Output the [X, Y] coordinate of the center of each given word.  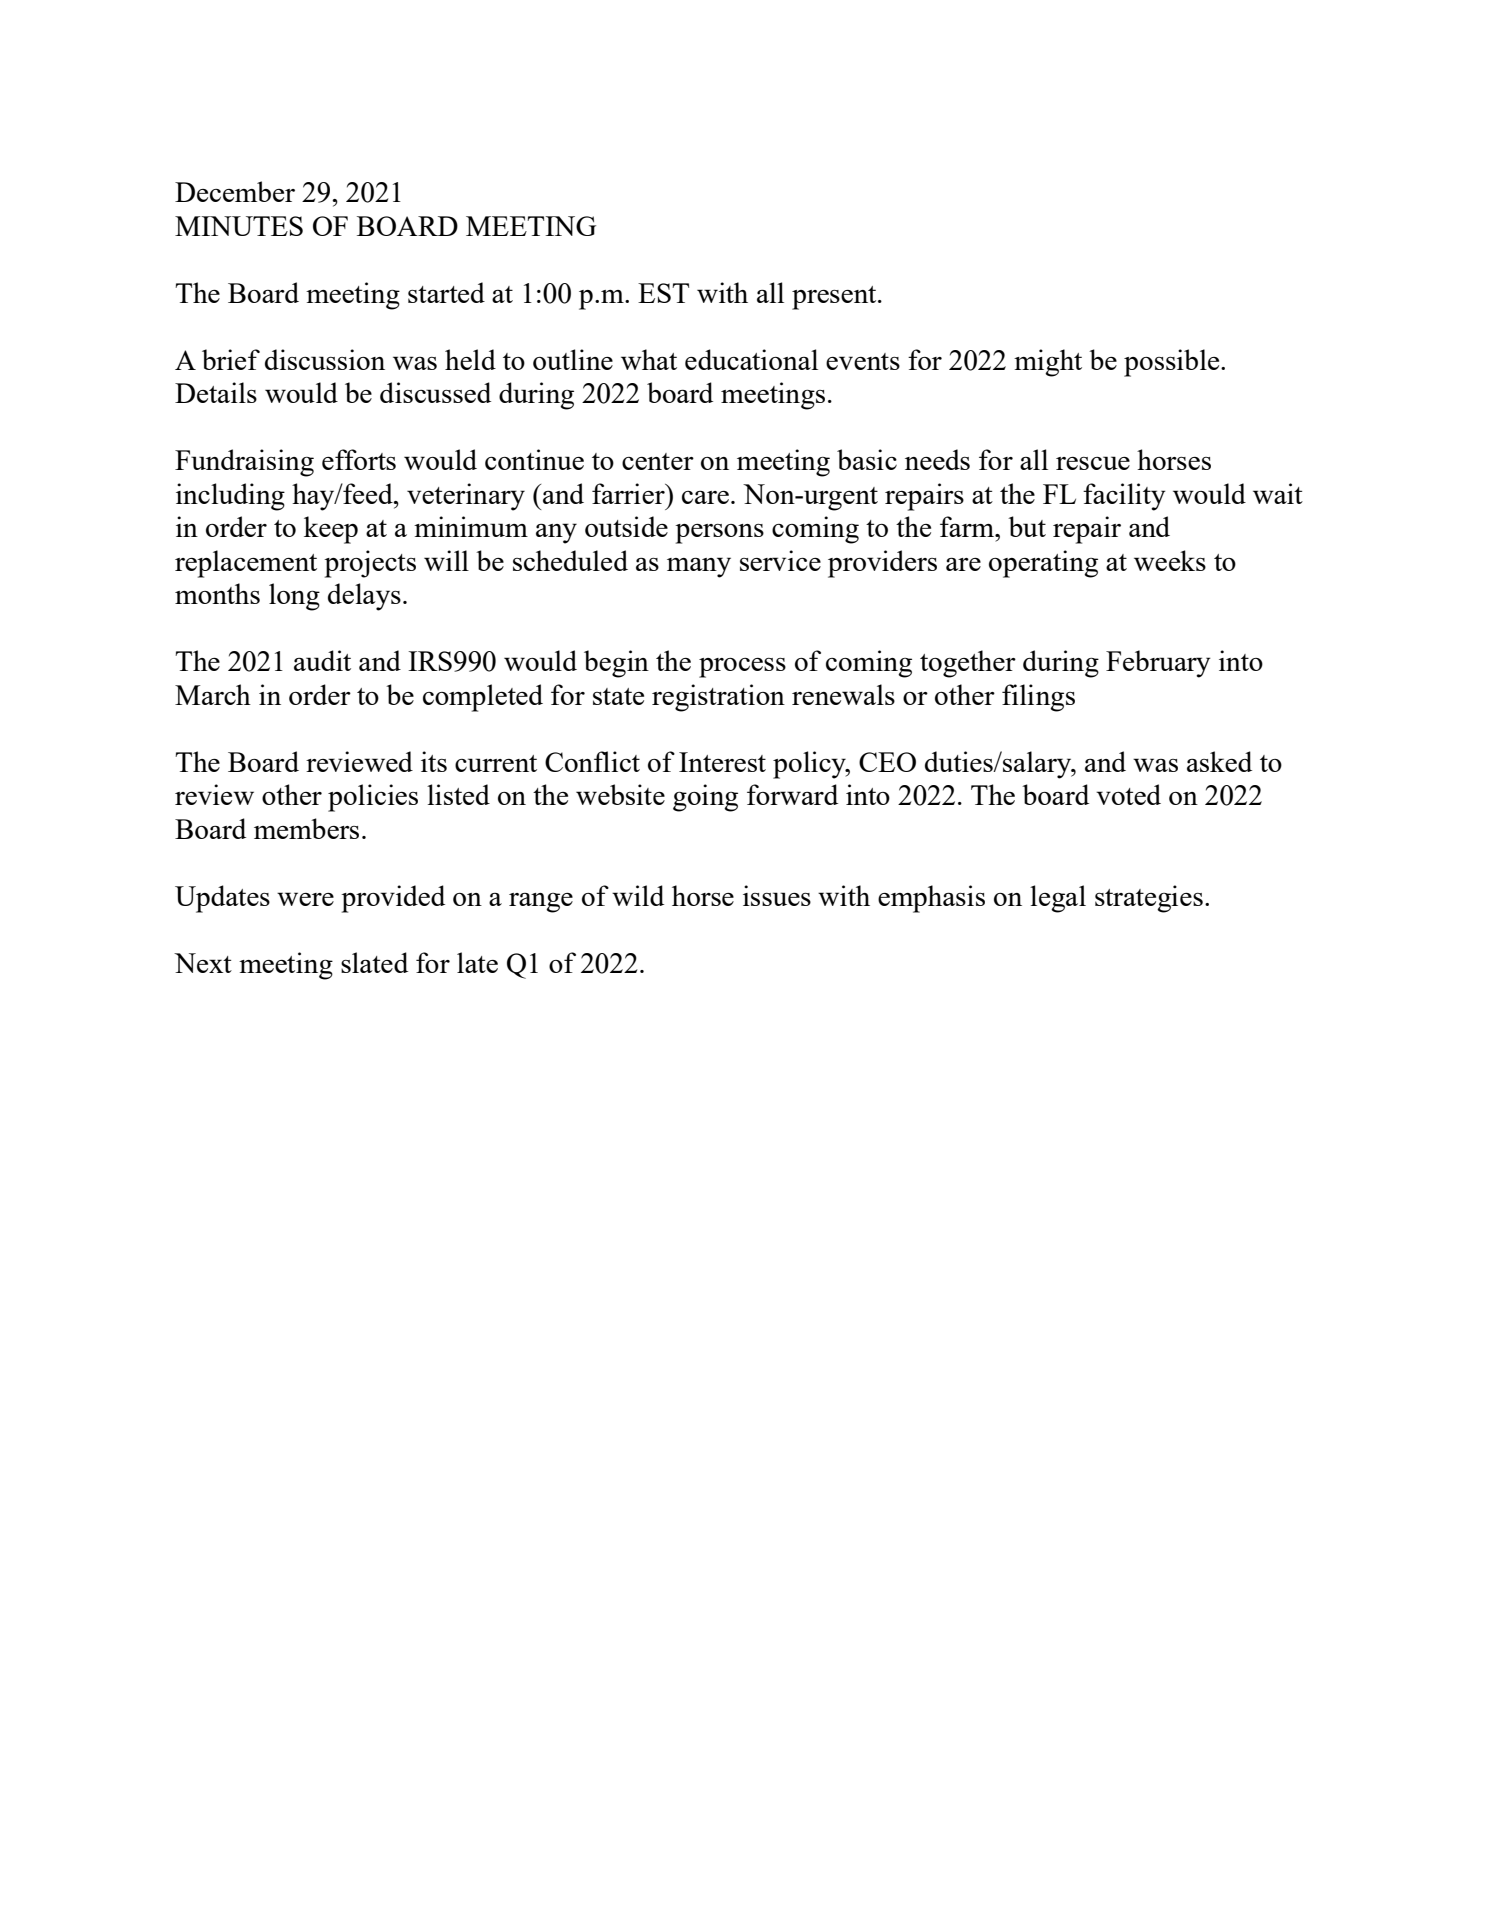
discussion [325, 359]
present [835, 298]
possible [1173, 363]
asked [1219, 761]
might [1048, 363]
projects [370, 564]
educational [751, 359]
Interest [722, 762]
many [699, 567]
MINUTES [239, 226]
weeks [1170, 560]
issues [777, 895]
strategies [1149, 899]
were [305, 899]
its [434, 761]
